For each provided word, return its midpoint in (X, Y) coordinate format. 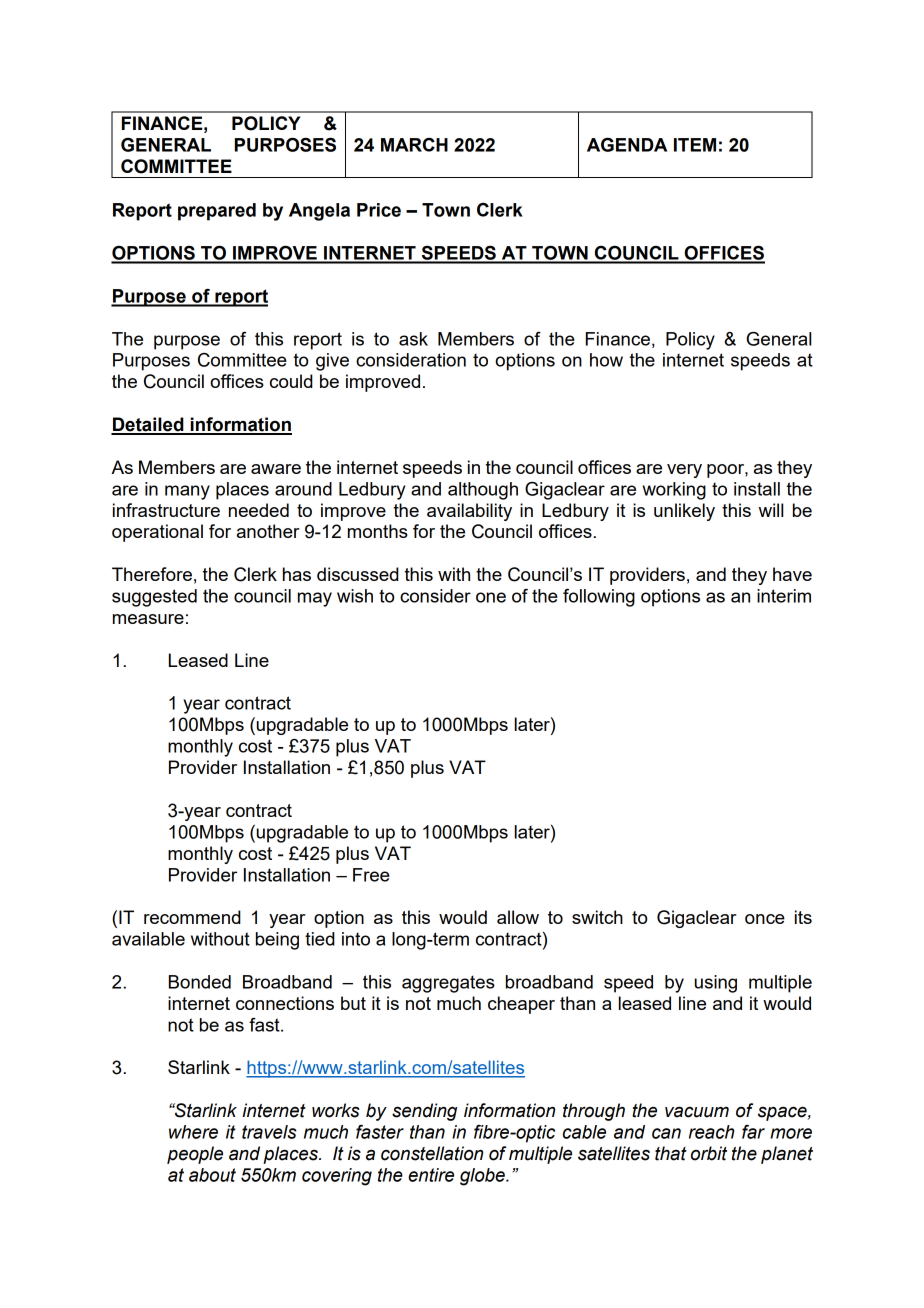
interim (784, 596)
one (491, 597)
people (195, 1155)
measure (148, 619)
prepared (217, 212)
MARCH (414, 145)
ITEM (695, 145)
